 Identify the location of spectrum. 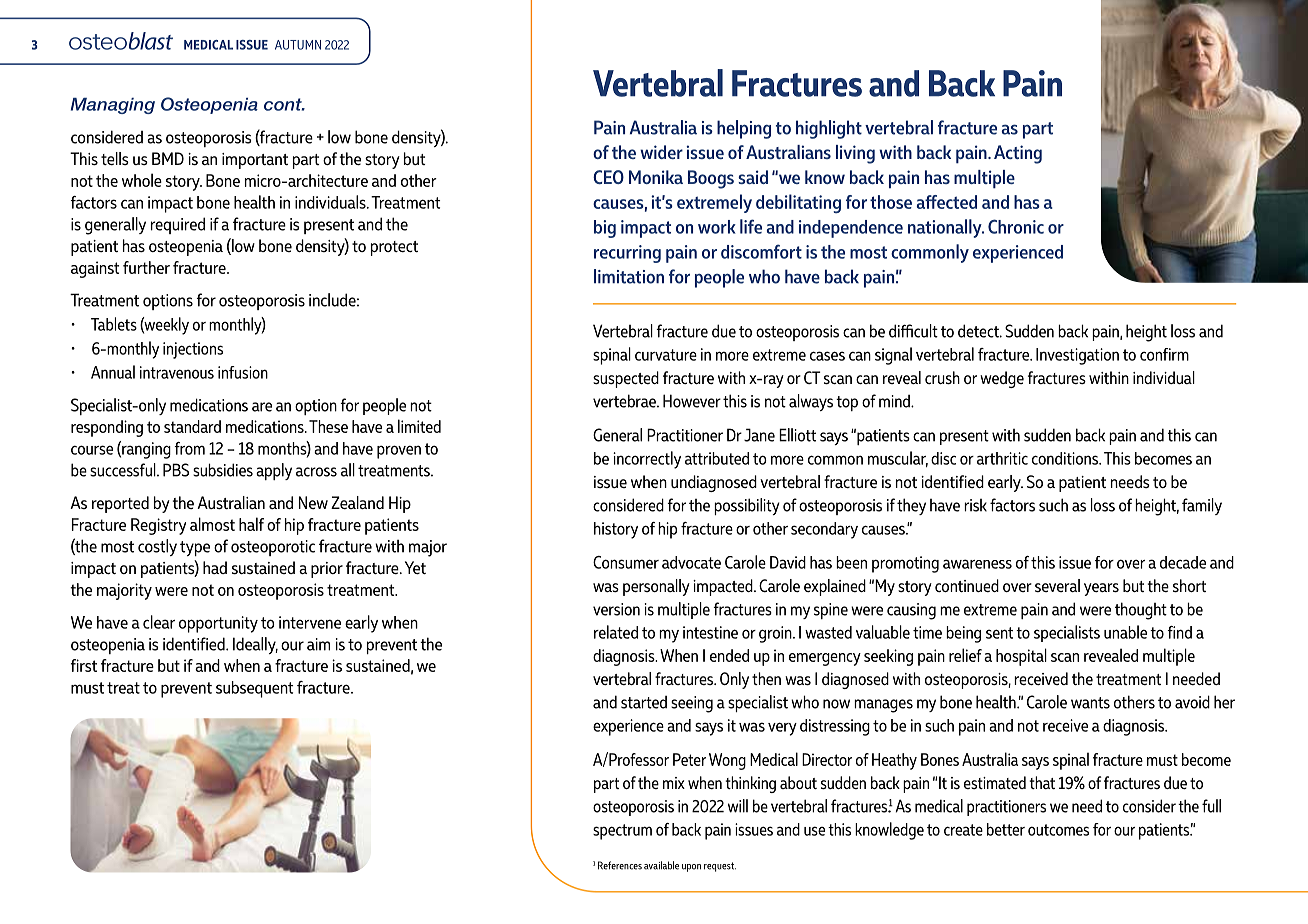
(622, 832).
